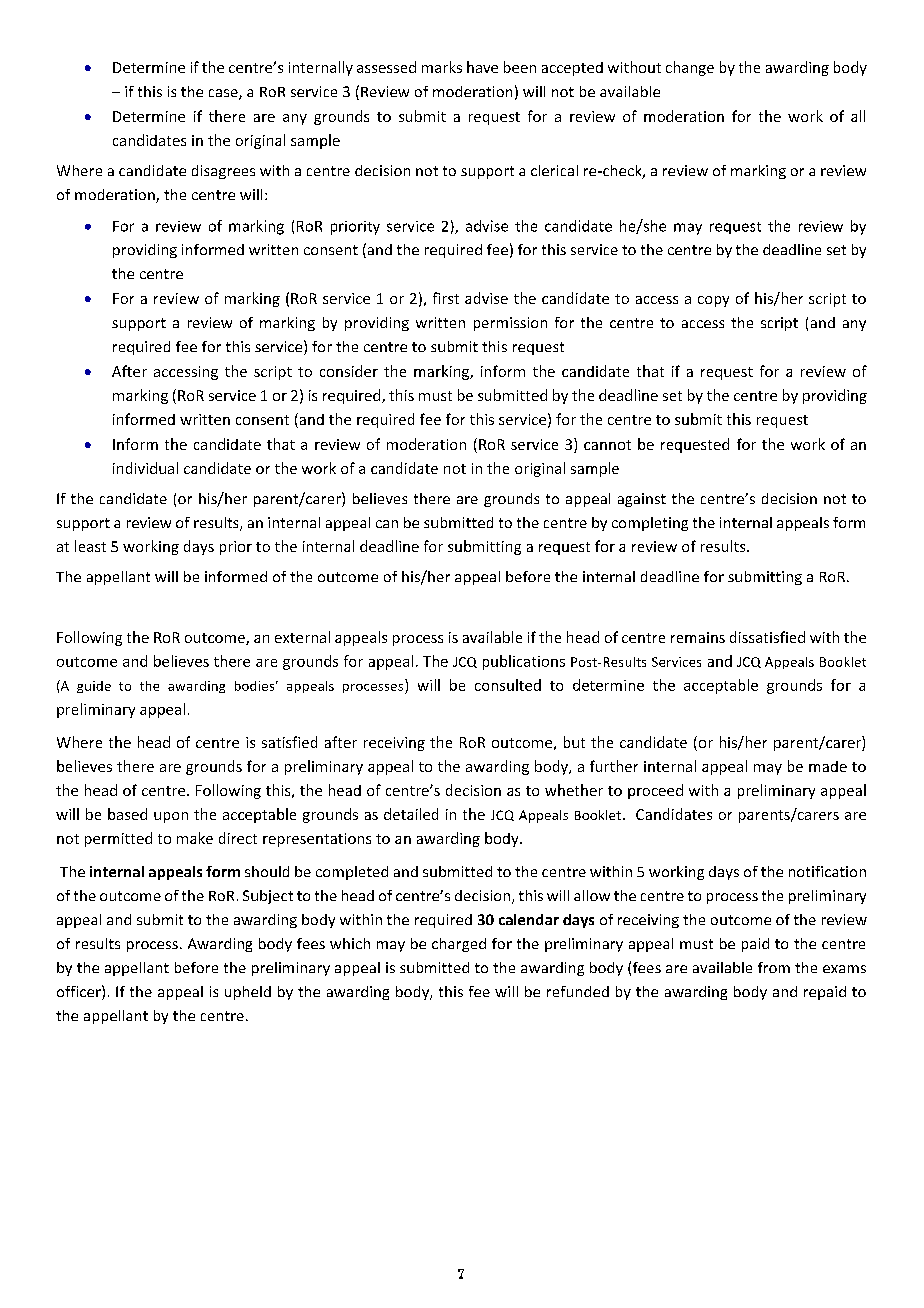 The width and height of the document is (924, 1308). Describe the element at coordinates (223, 172) in the document. I see `disagrees` at that location.
